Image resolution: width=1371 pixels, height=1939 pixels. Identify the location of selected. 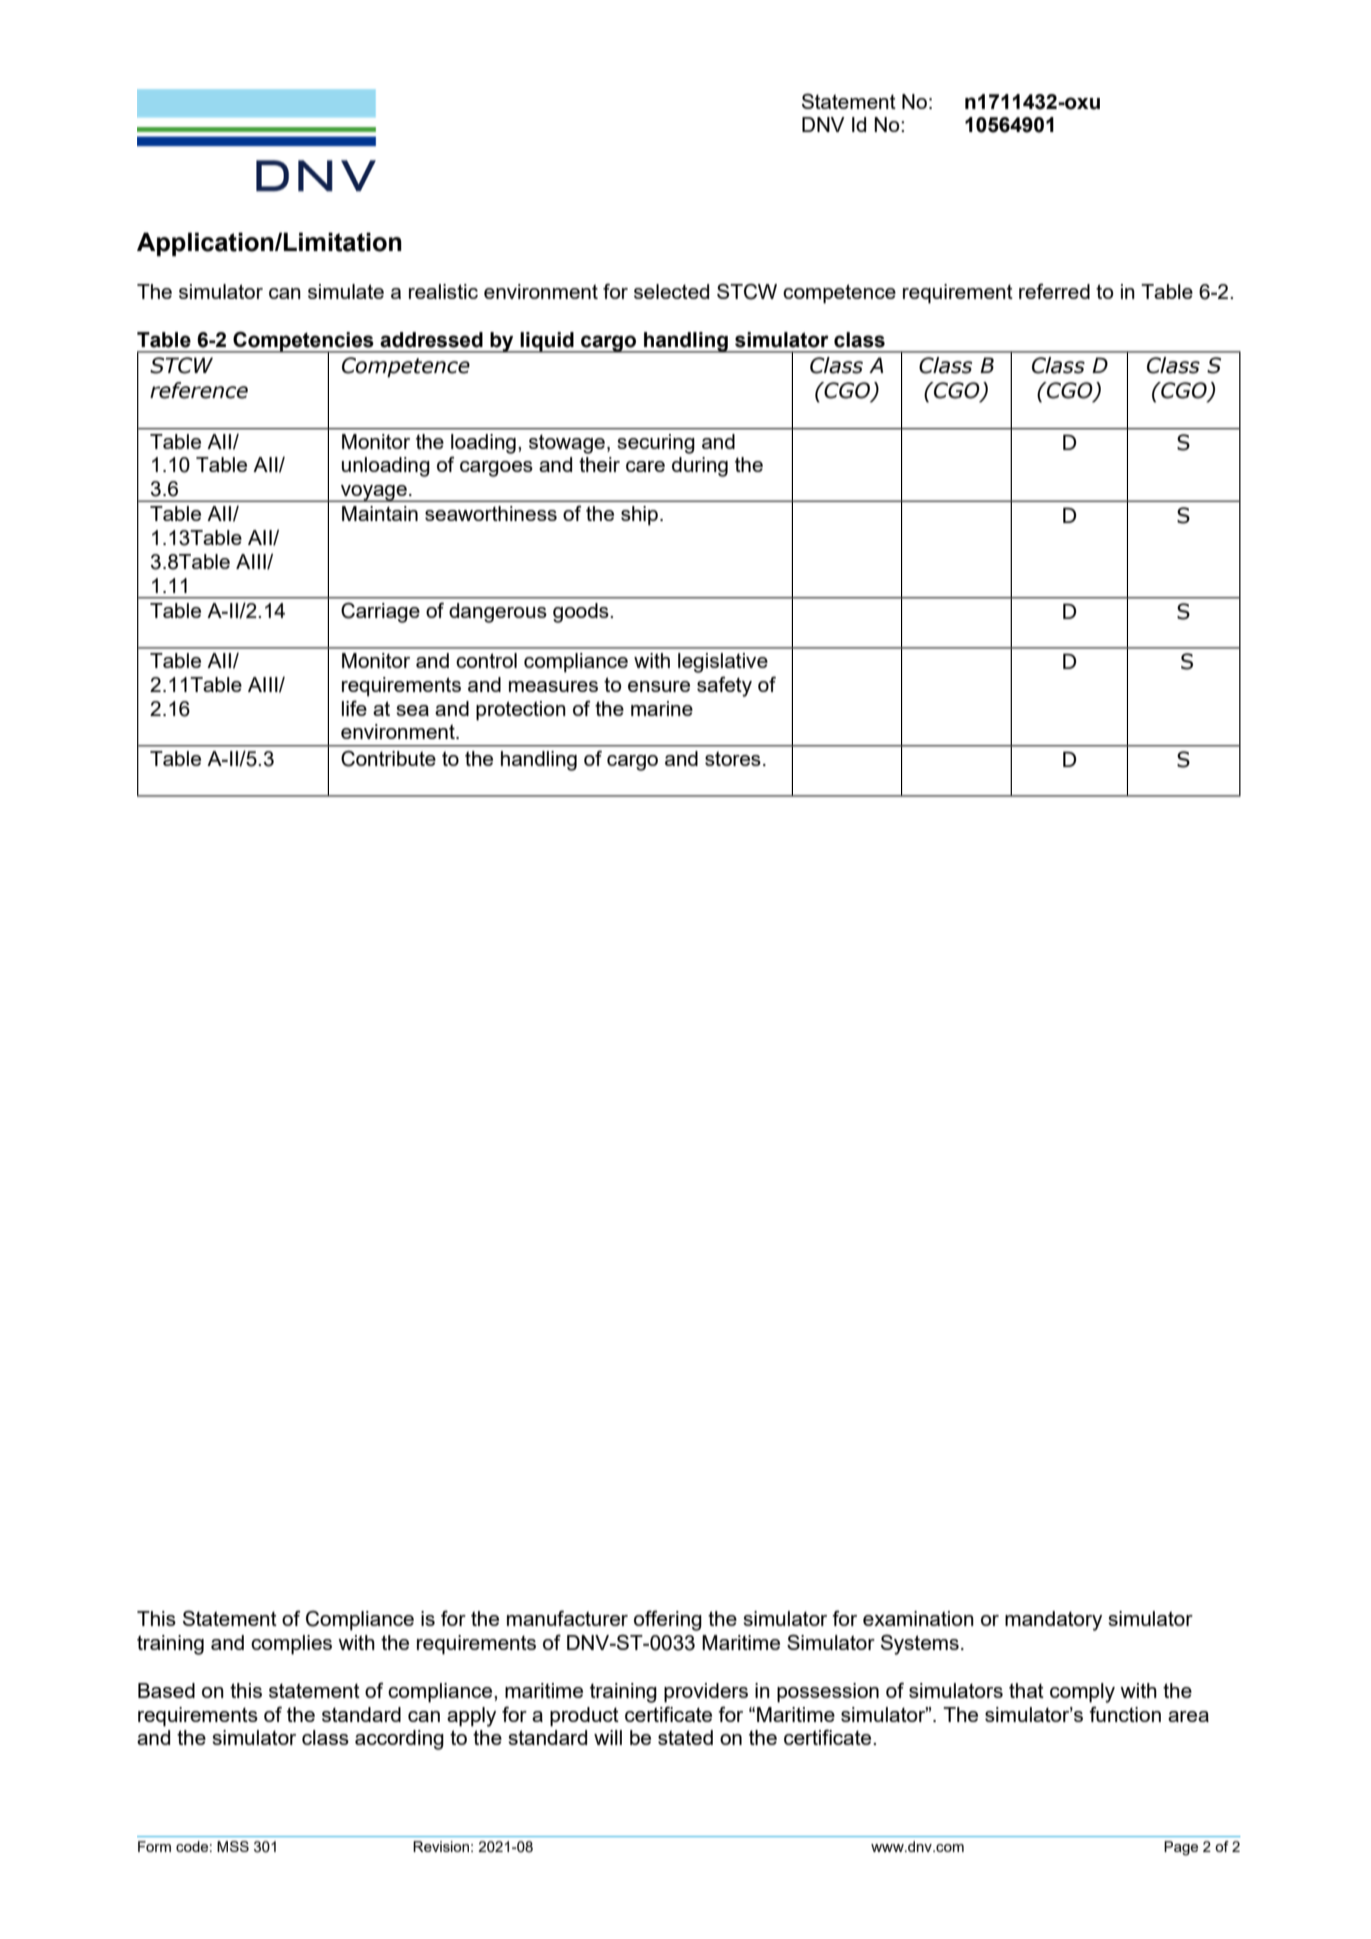
(671, 291).
